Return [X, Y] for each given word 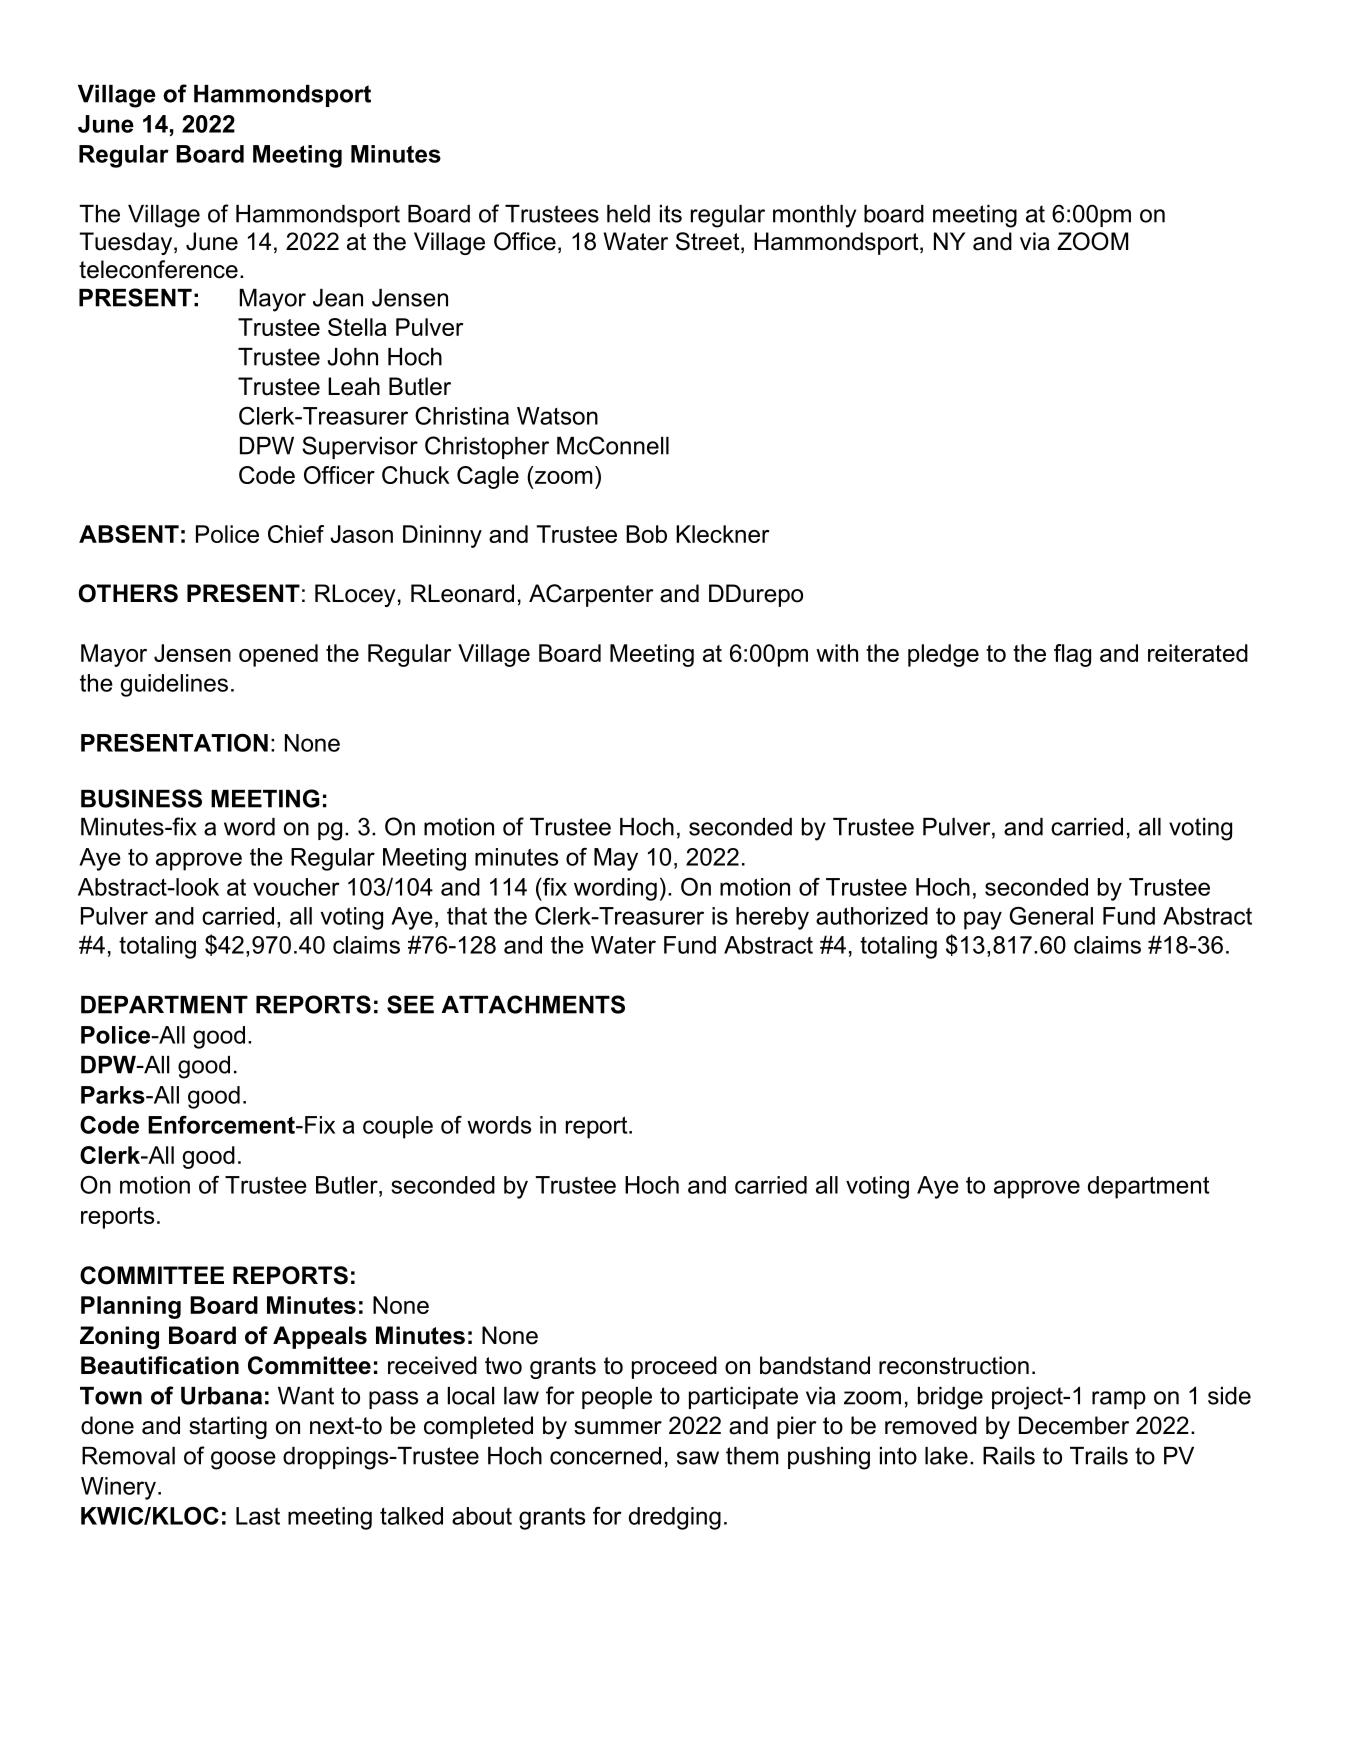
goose [243, 1460]
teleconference [158, 269]
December [1074, 1425]
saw [698, 1458]
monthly [814, 216]
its [671, 214]
